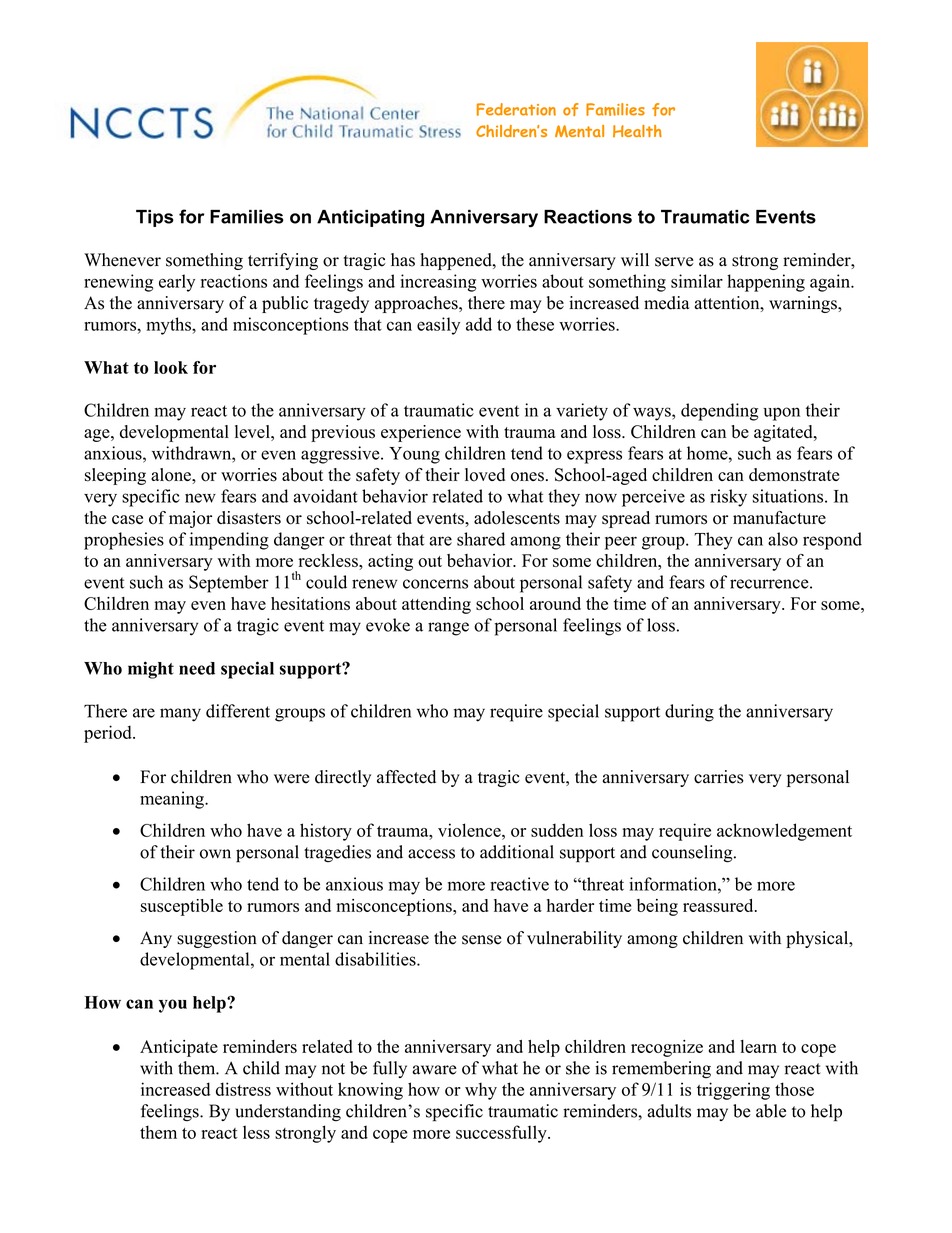 The image size is (952, 1233). I want to click on Tips, so click(155, 218).
